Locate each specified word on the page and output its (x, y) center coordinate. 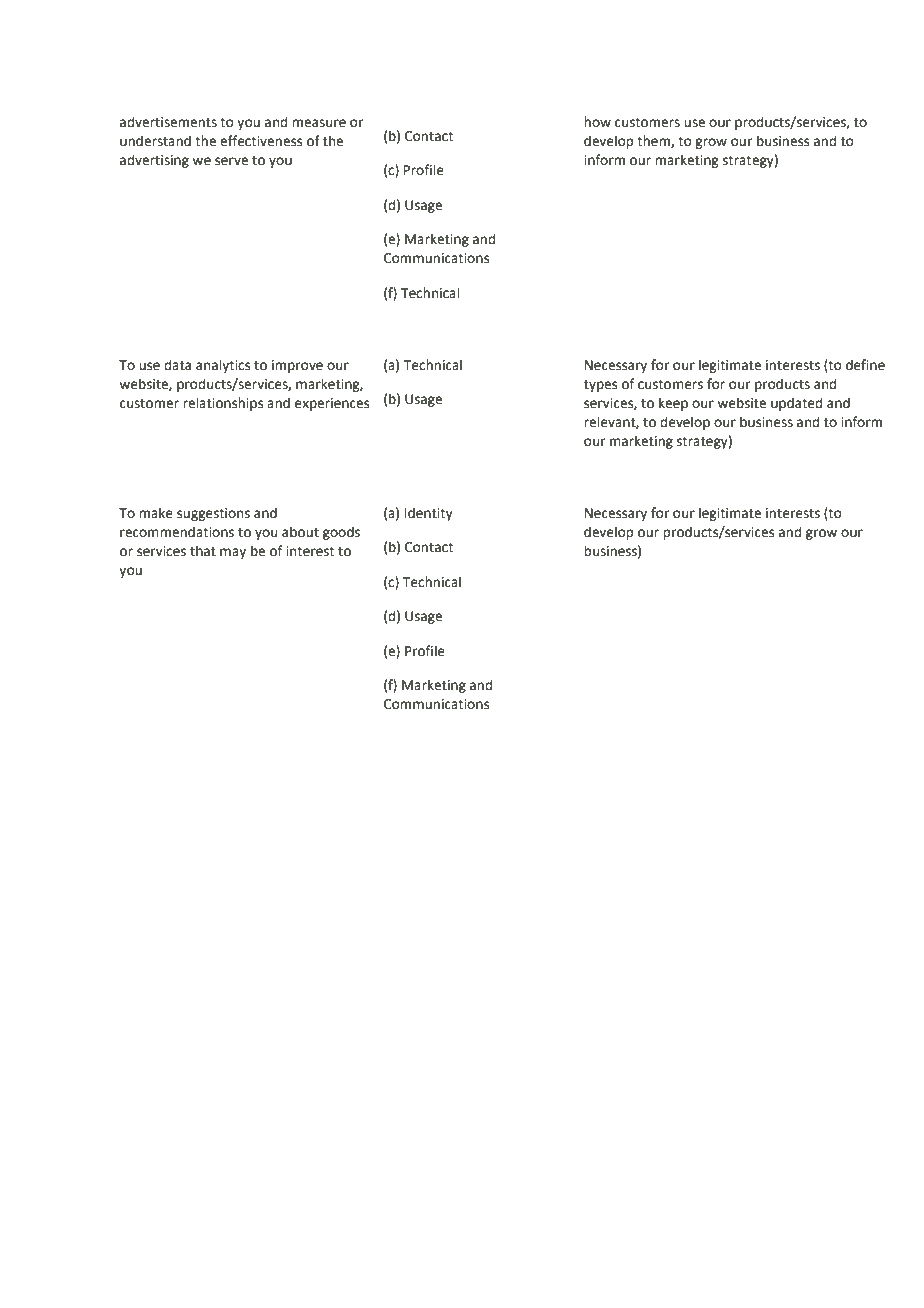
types (600, 386)
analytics (223, 366)
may (233, 553)
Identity (429, 514)
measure (319, 123)
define (865, 365)
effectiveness (261, 141)
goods (341, 533)
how (597, 122)
